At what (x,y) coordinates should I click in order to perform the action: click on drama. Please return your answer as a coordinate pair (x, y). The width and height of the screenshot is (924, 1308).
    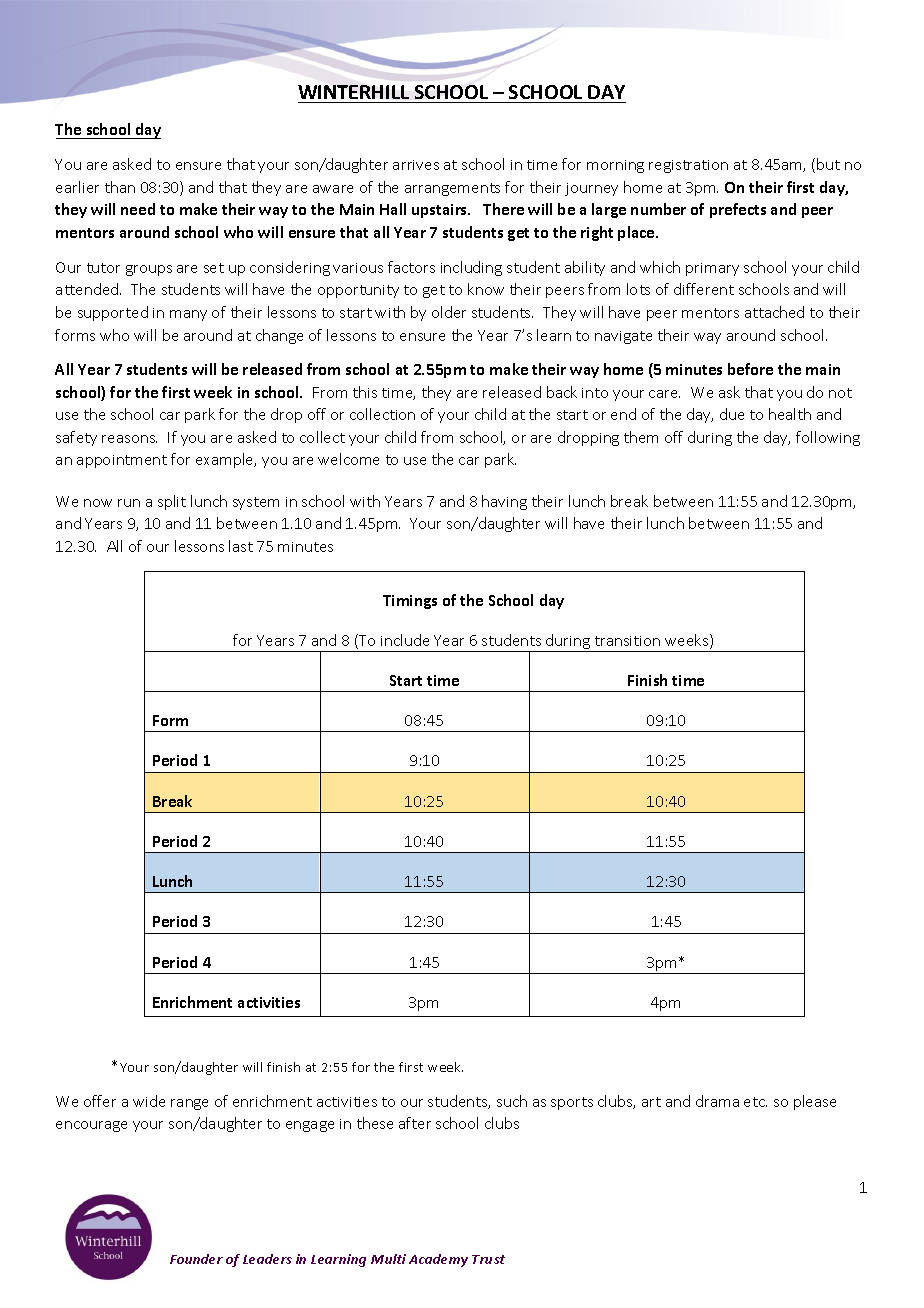
    Looking at the image, I should click on (717, 1101).
